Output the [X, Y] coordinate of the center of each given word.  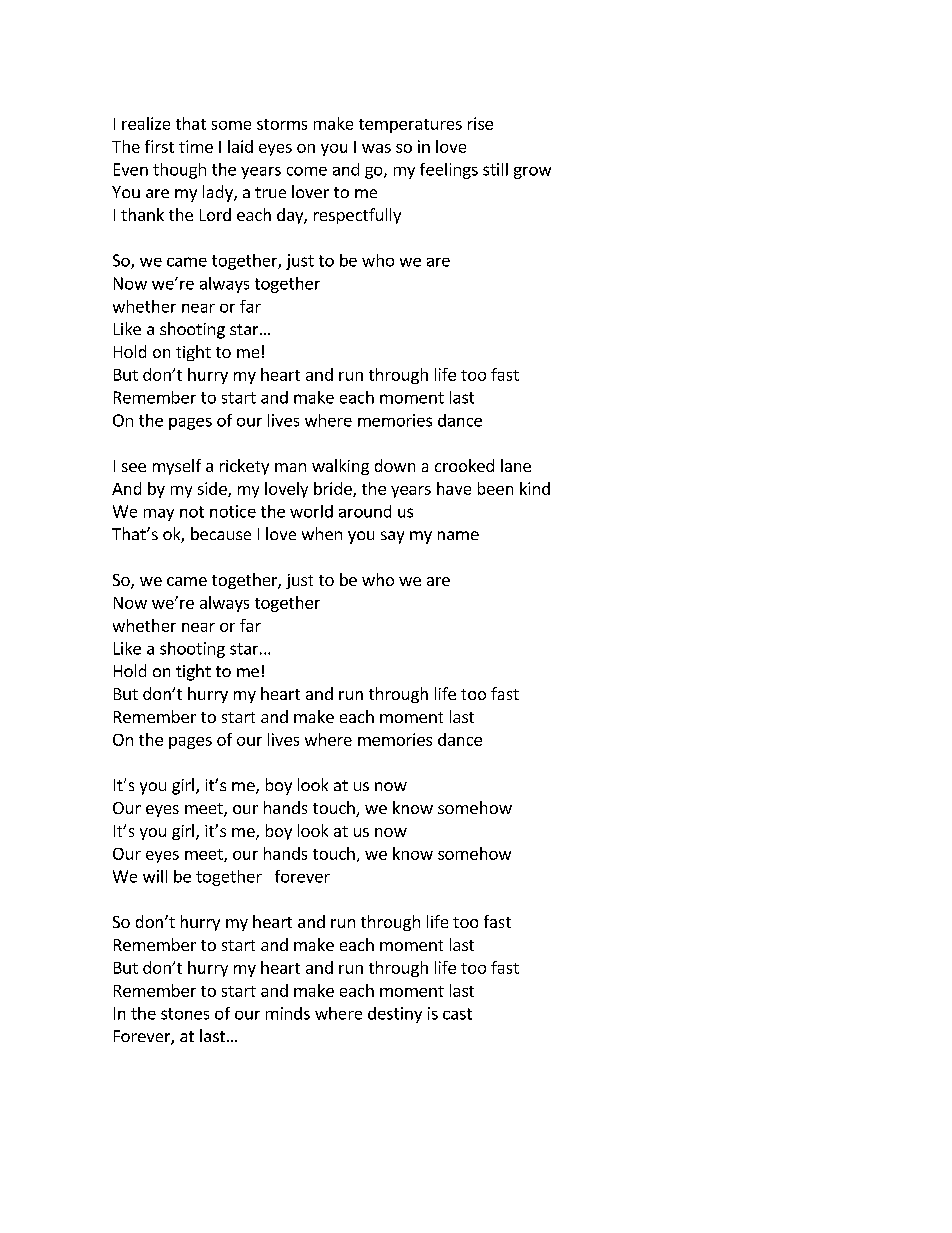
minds [288, 1013]
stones [185, 1014]
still [495, 169]
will [155, 876]
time [196, 146]
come [307, 171]
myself [177, 467]
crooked [464, 465]
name [458, 535]
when [322, 533]
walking [340, 467]
